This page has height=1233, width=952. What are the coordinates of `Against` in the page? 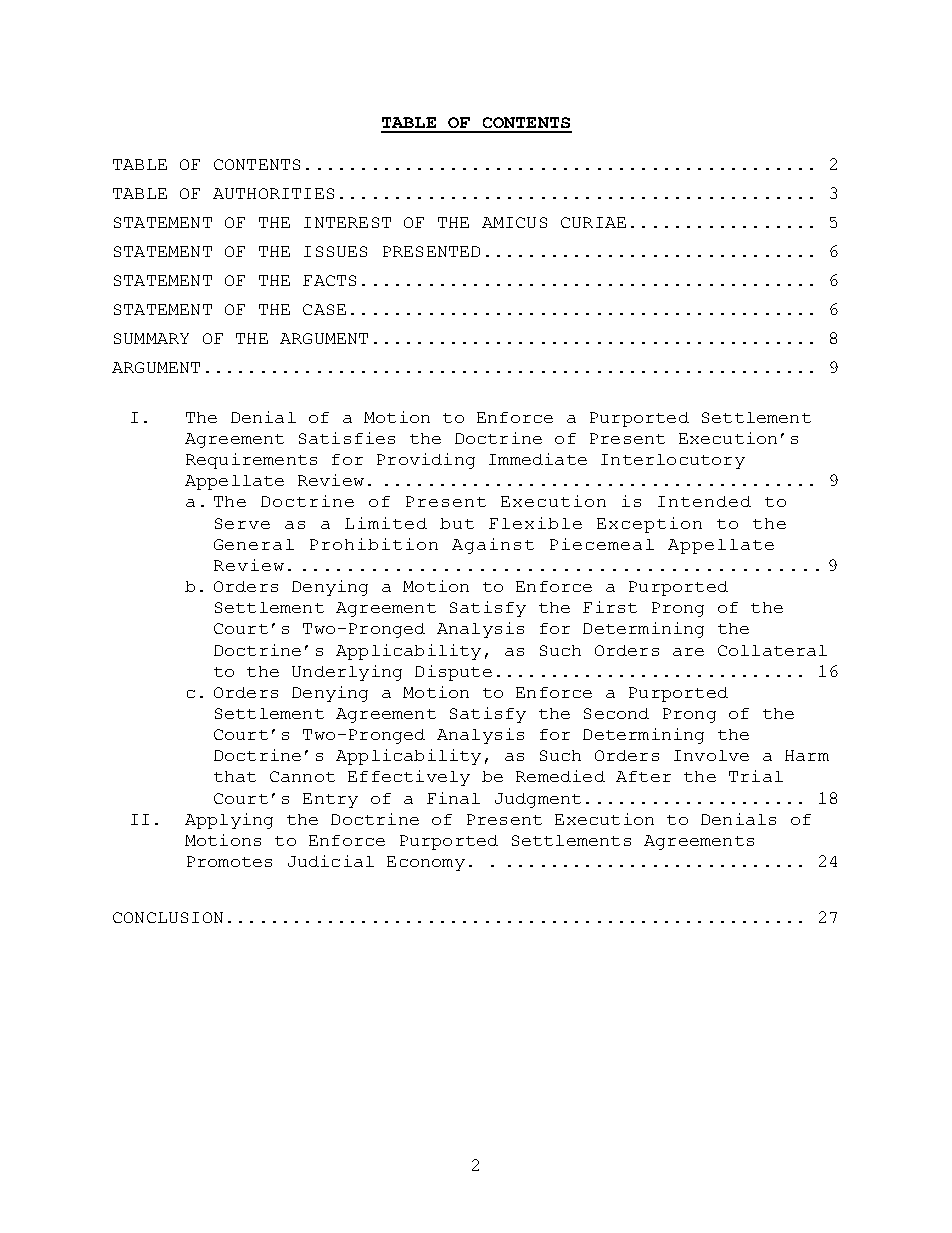 It's located at (493, 546).
